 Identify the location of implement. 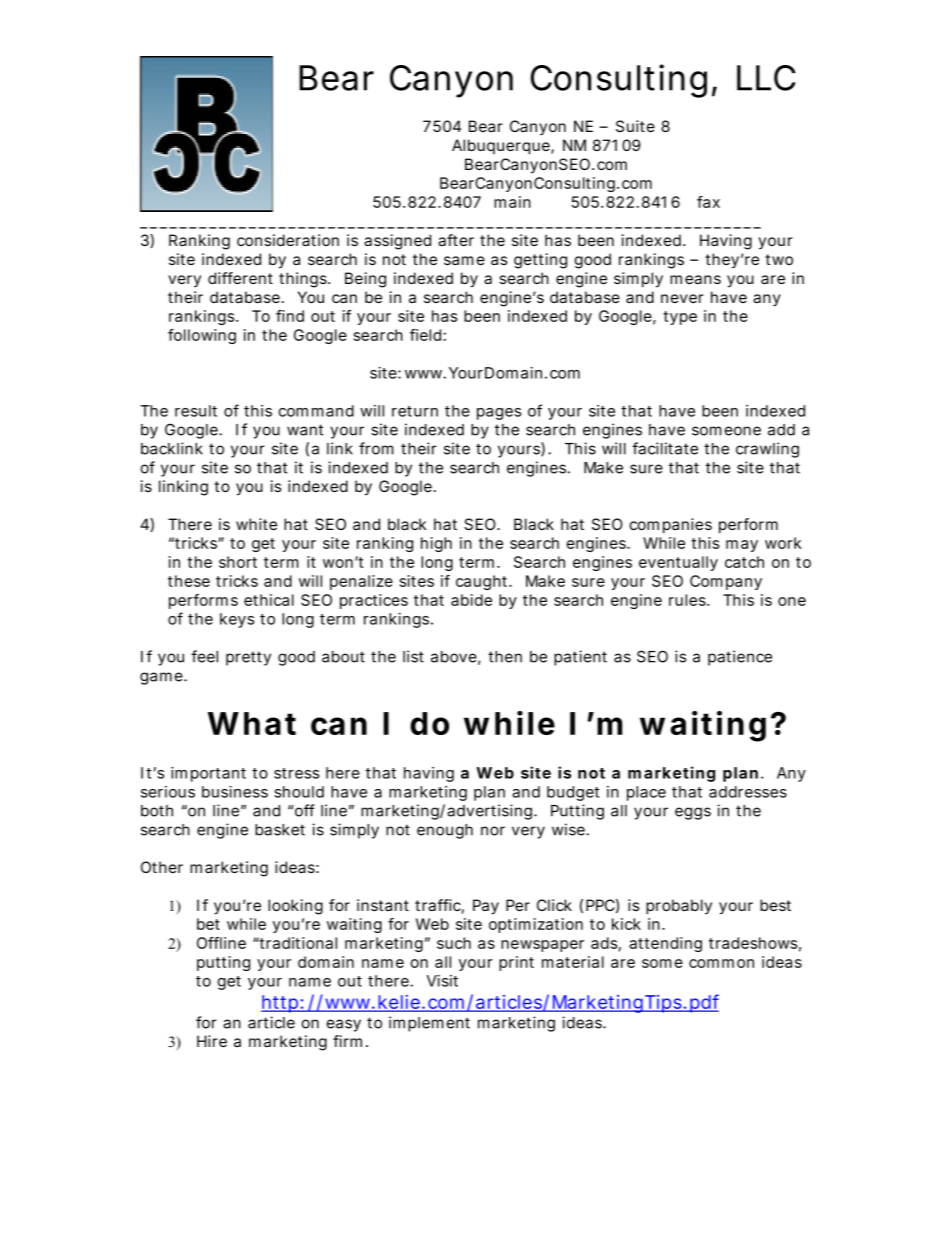
(429, 1024).
